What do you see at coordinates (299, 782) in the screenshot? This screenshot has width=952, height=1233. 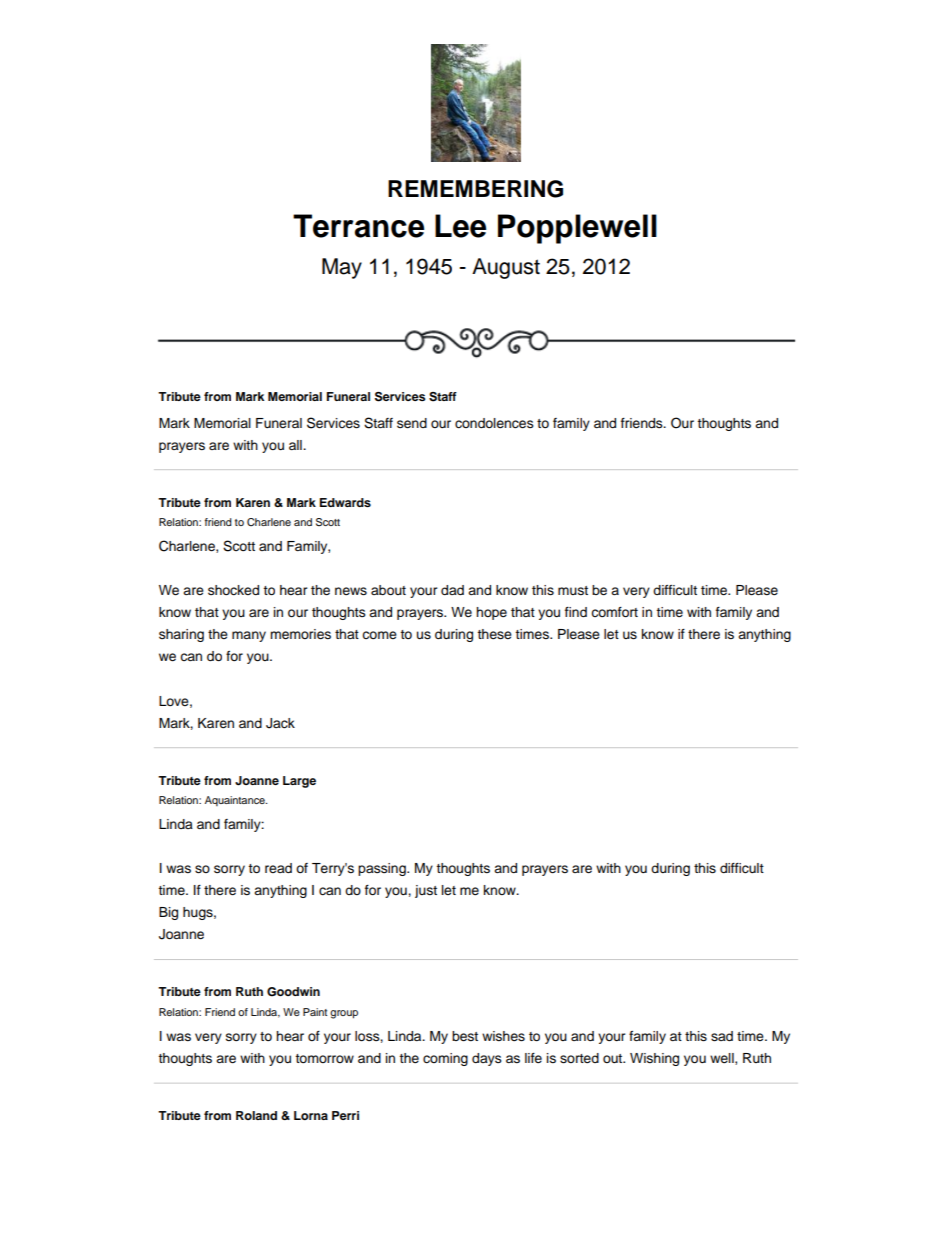 I see `Large` at bounding box center [299, 782].
